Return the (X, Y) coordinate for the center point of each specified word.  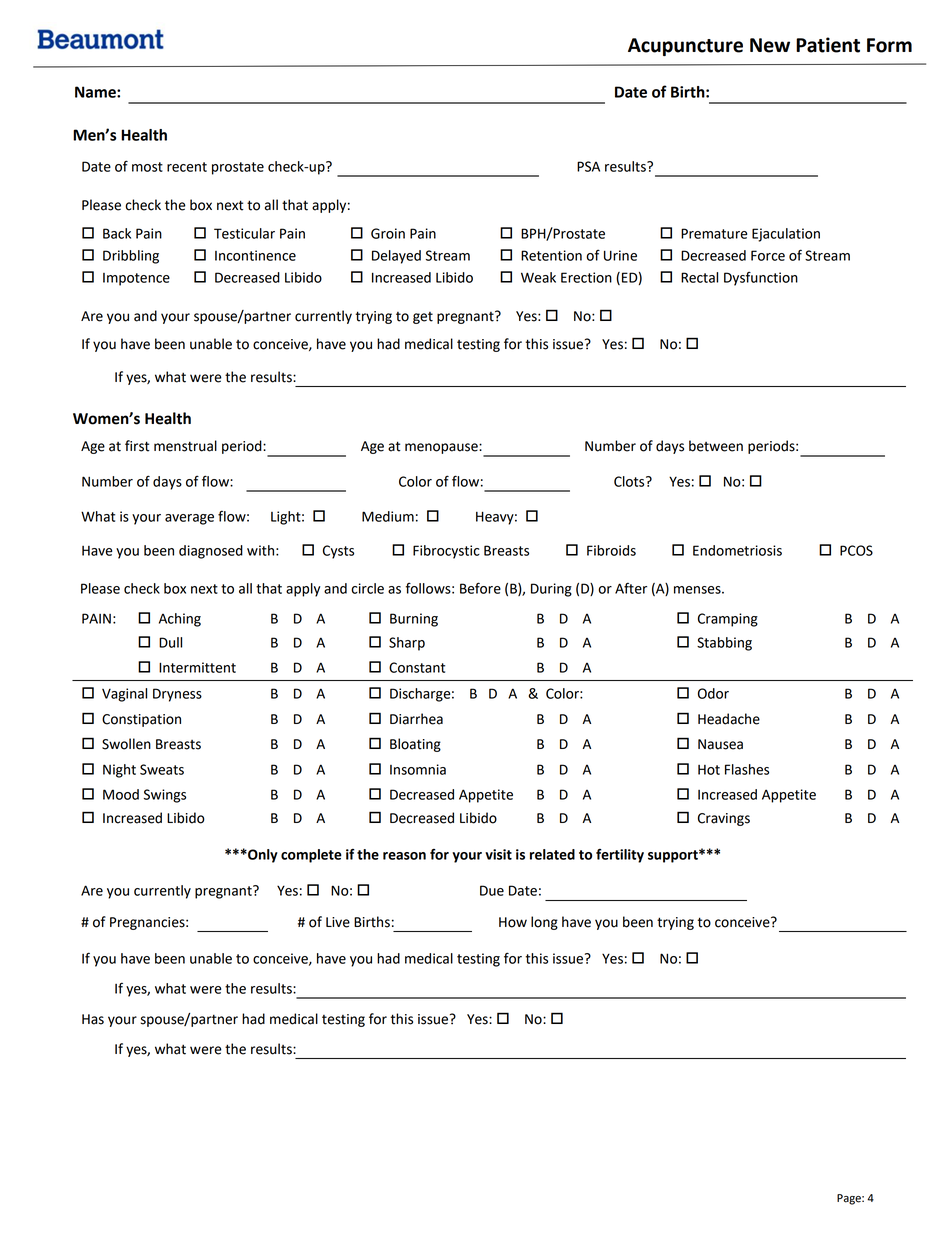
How (513, 922)
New (770, 45)
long (544, 923)
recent (187, 167)
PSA (588, 166)
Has (93, 1019)
